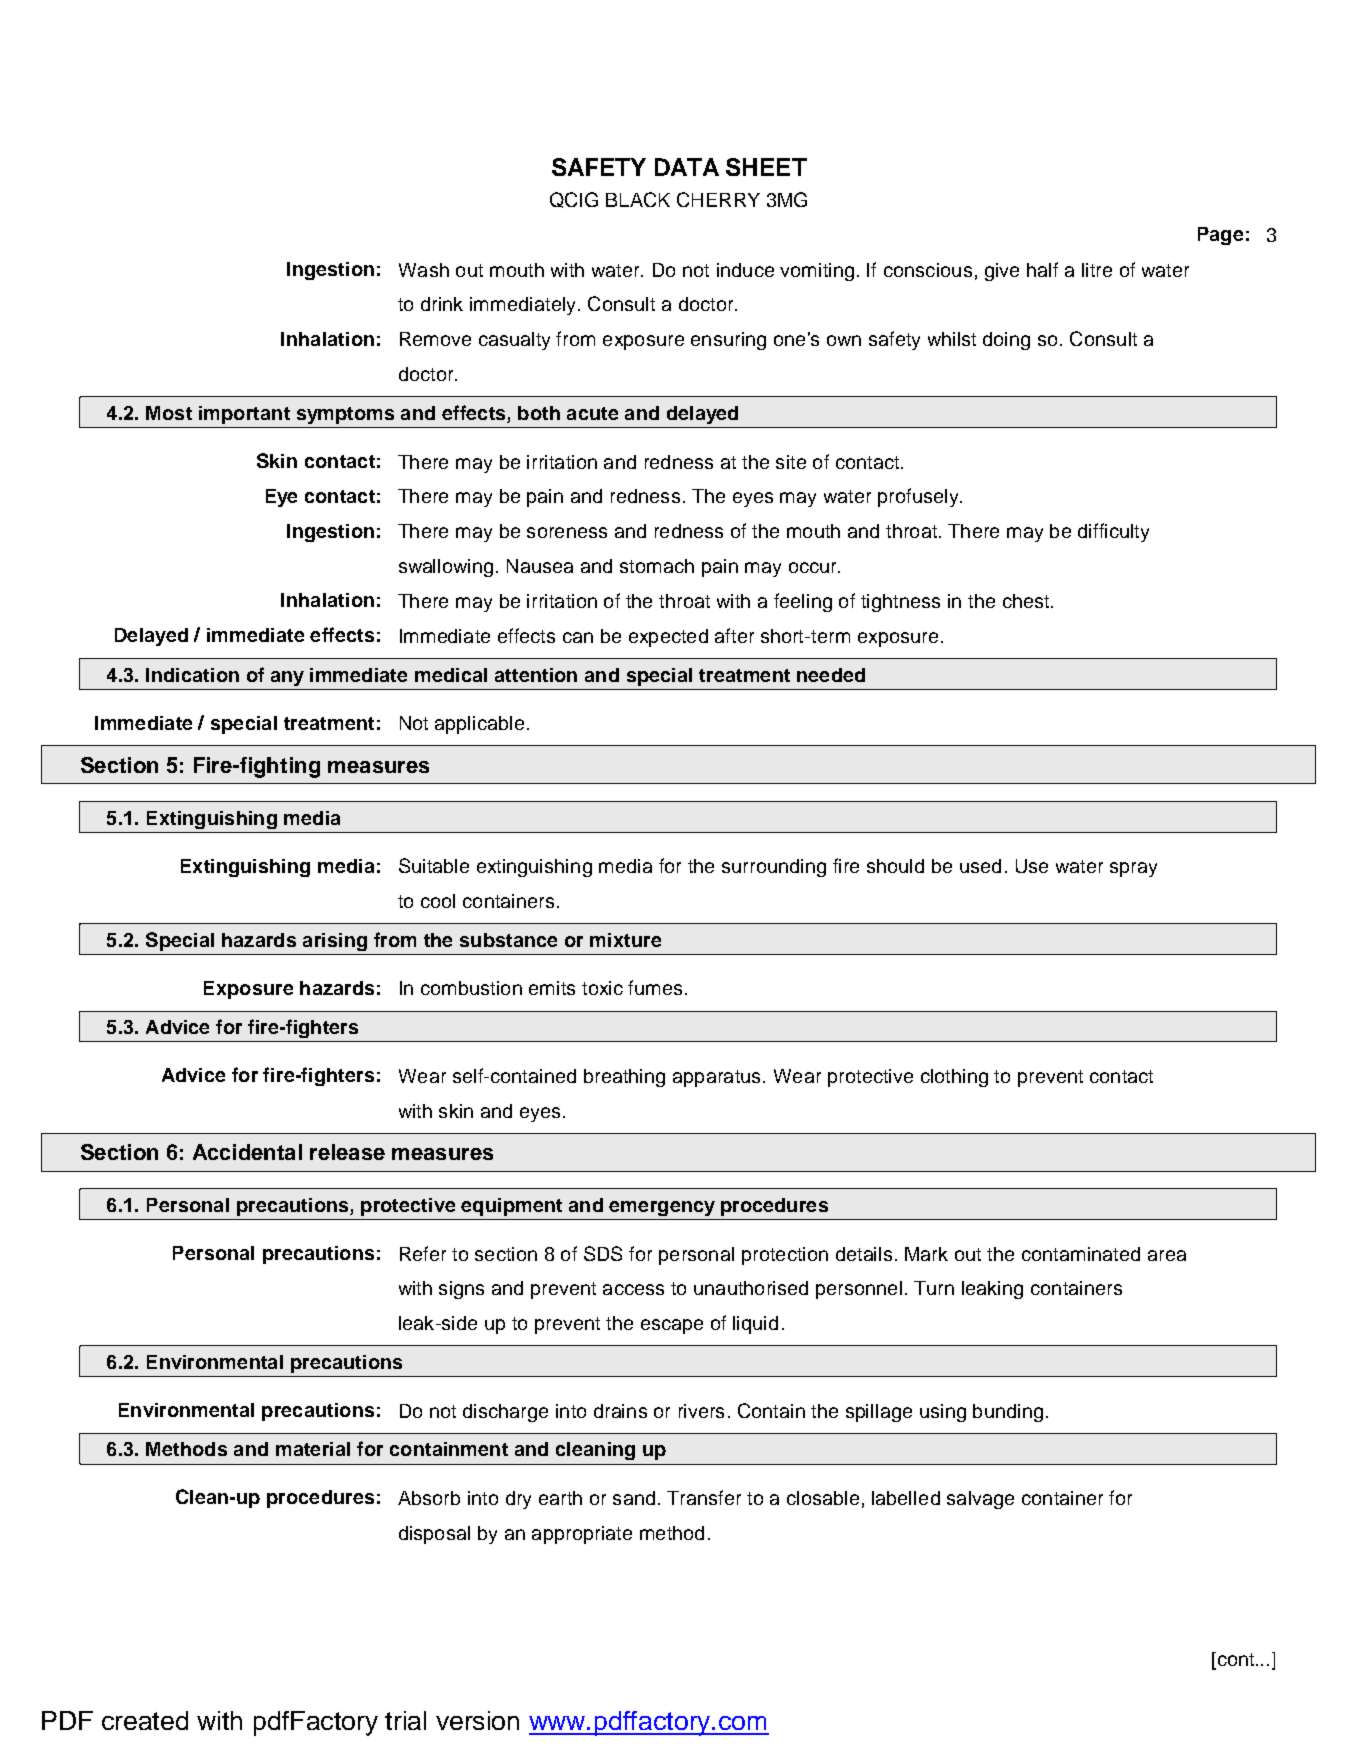 The image size is (1357, 1757). I want to click on stomach, so click(657, 566).
